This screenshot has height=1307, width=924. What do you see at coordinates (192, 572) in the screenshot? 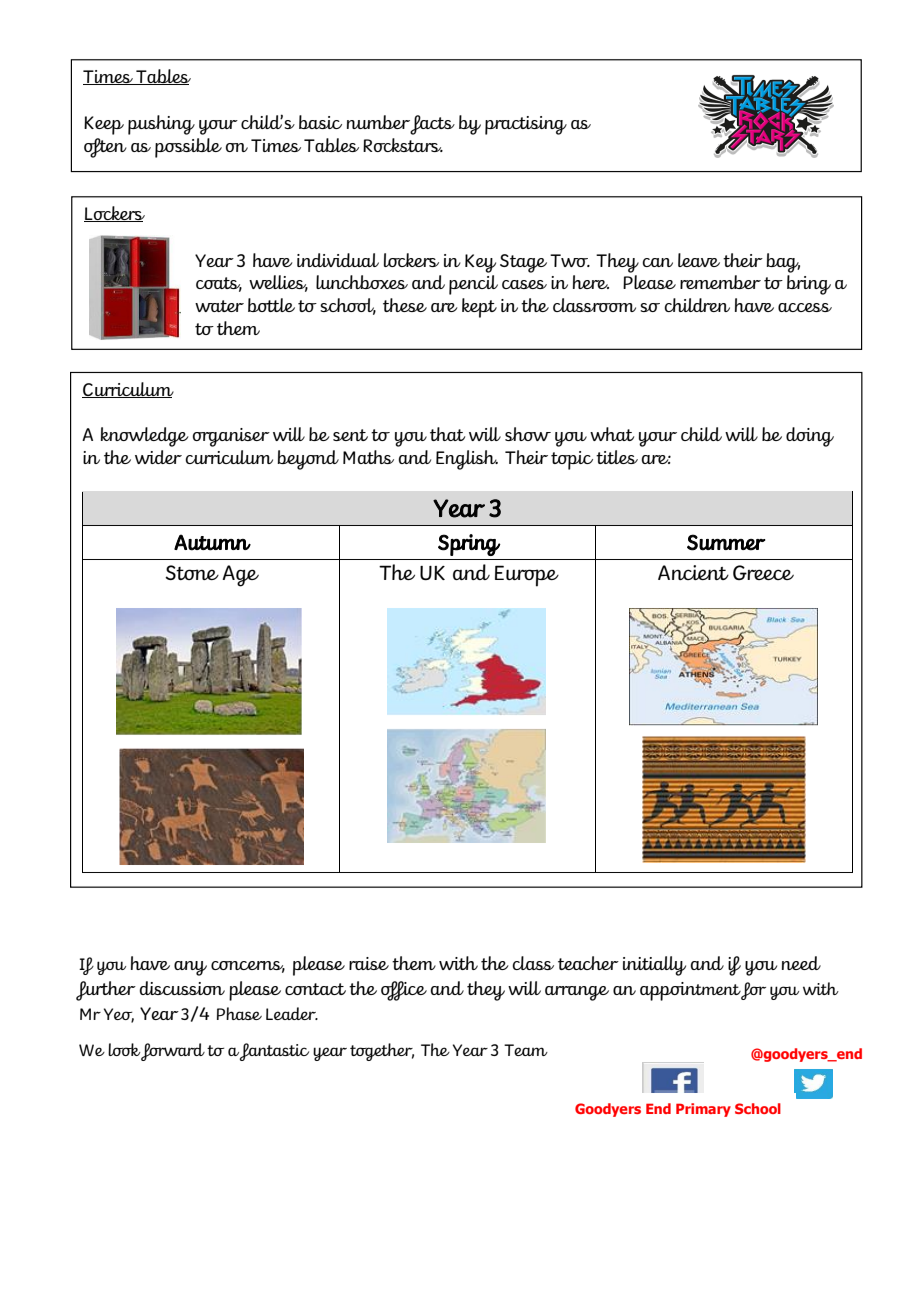
I see `Stone` at bounding box center [192, 572].
